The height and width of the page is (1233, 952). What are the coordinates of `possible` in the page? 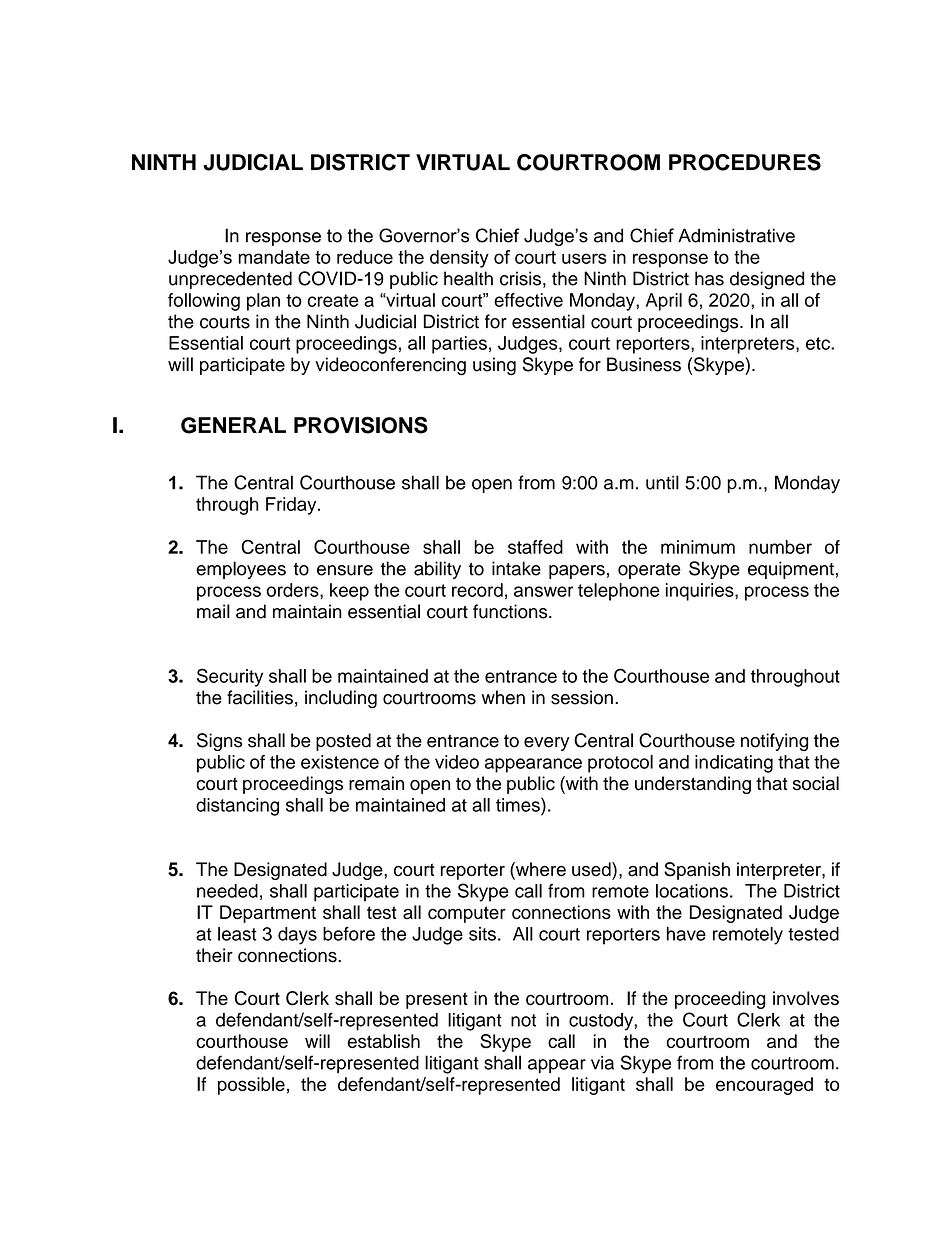 It's located at (251, 1086).
